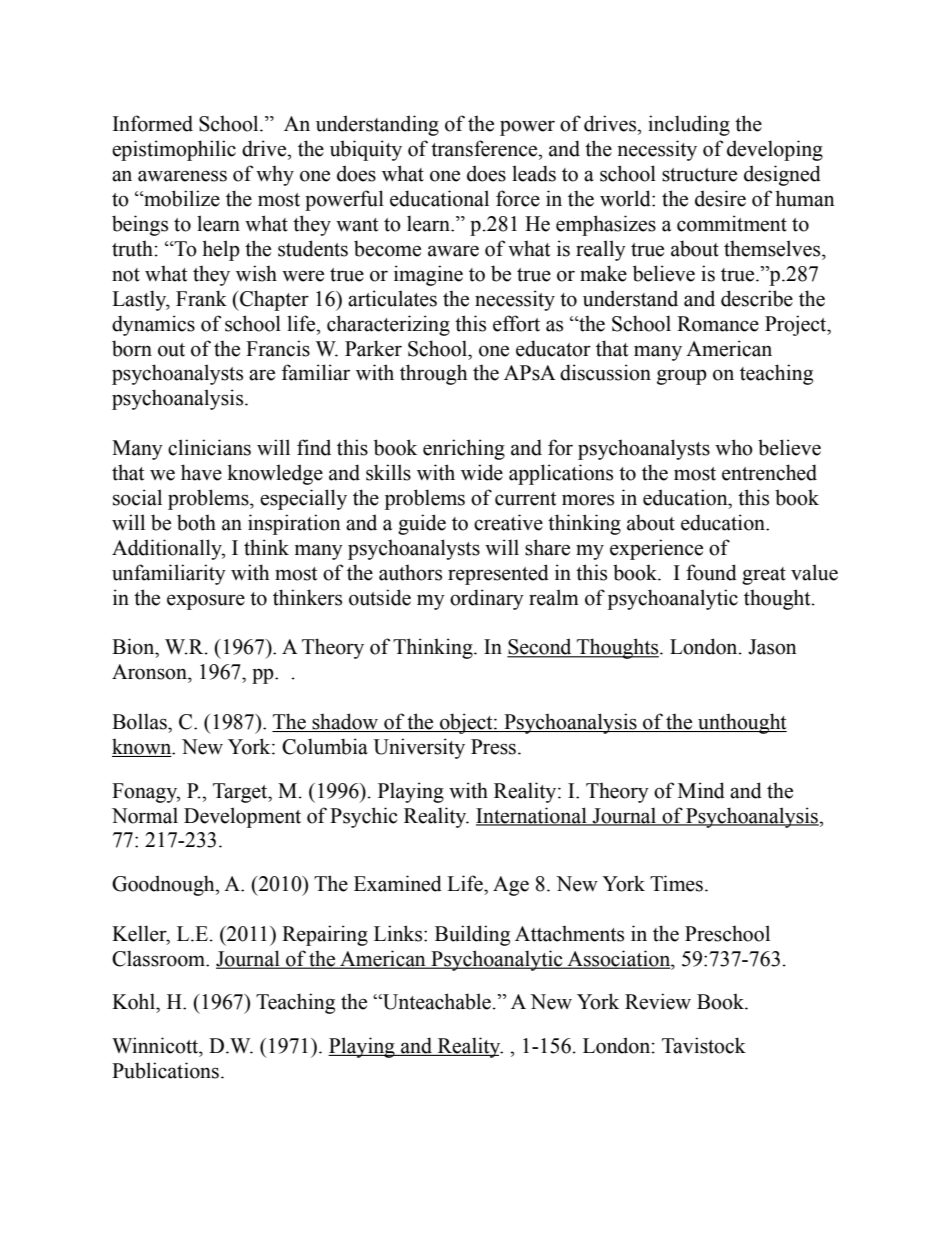 Image resolution: width=952 pixels, height=1233 pixels. Describe the element at coordinates (464, 449) in the document. I see `enriching` at that location.
